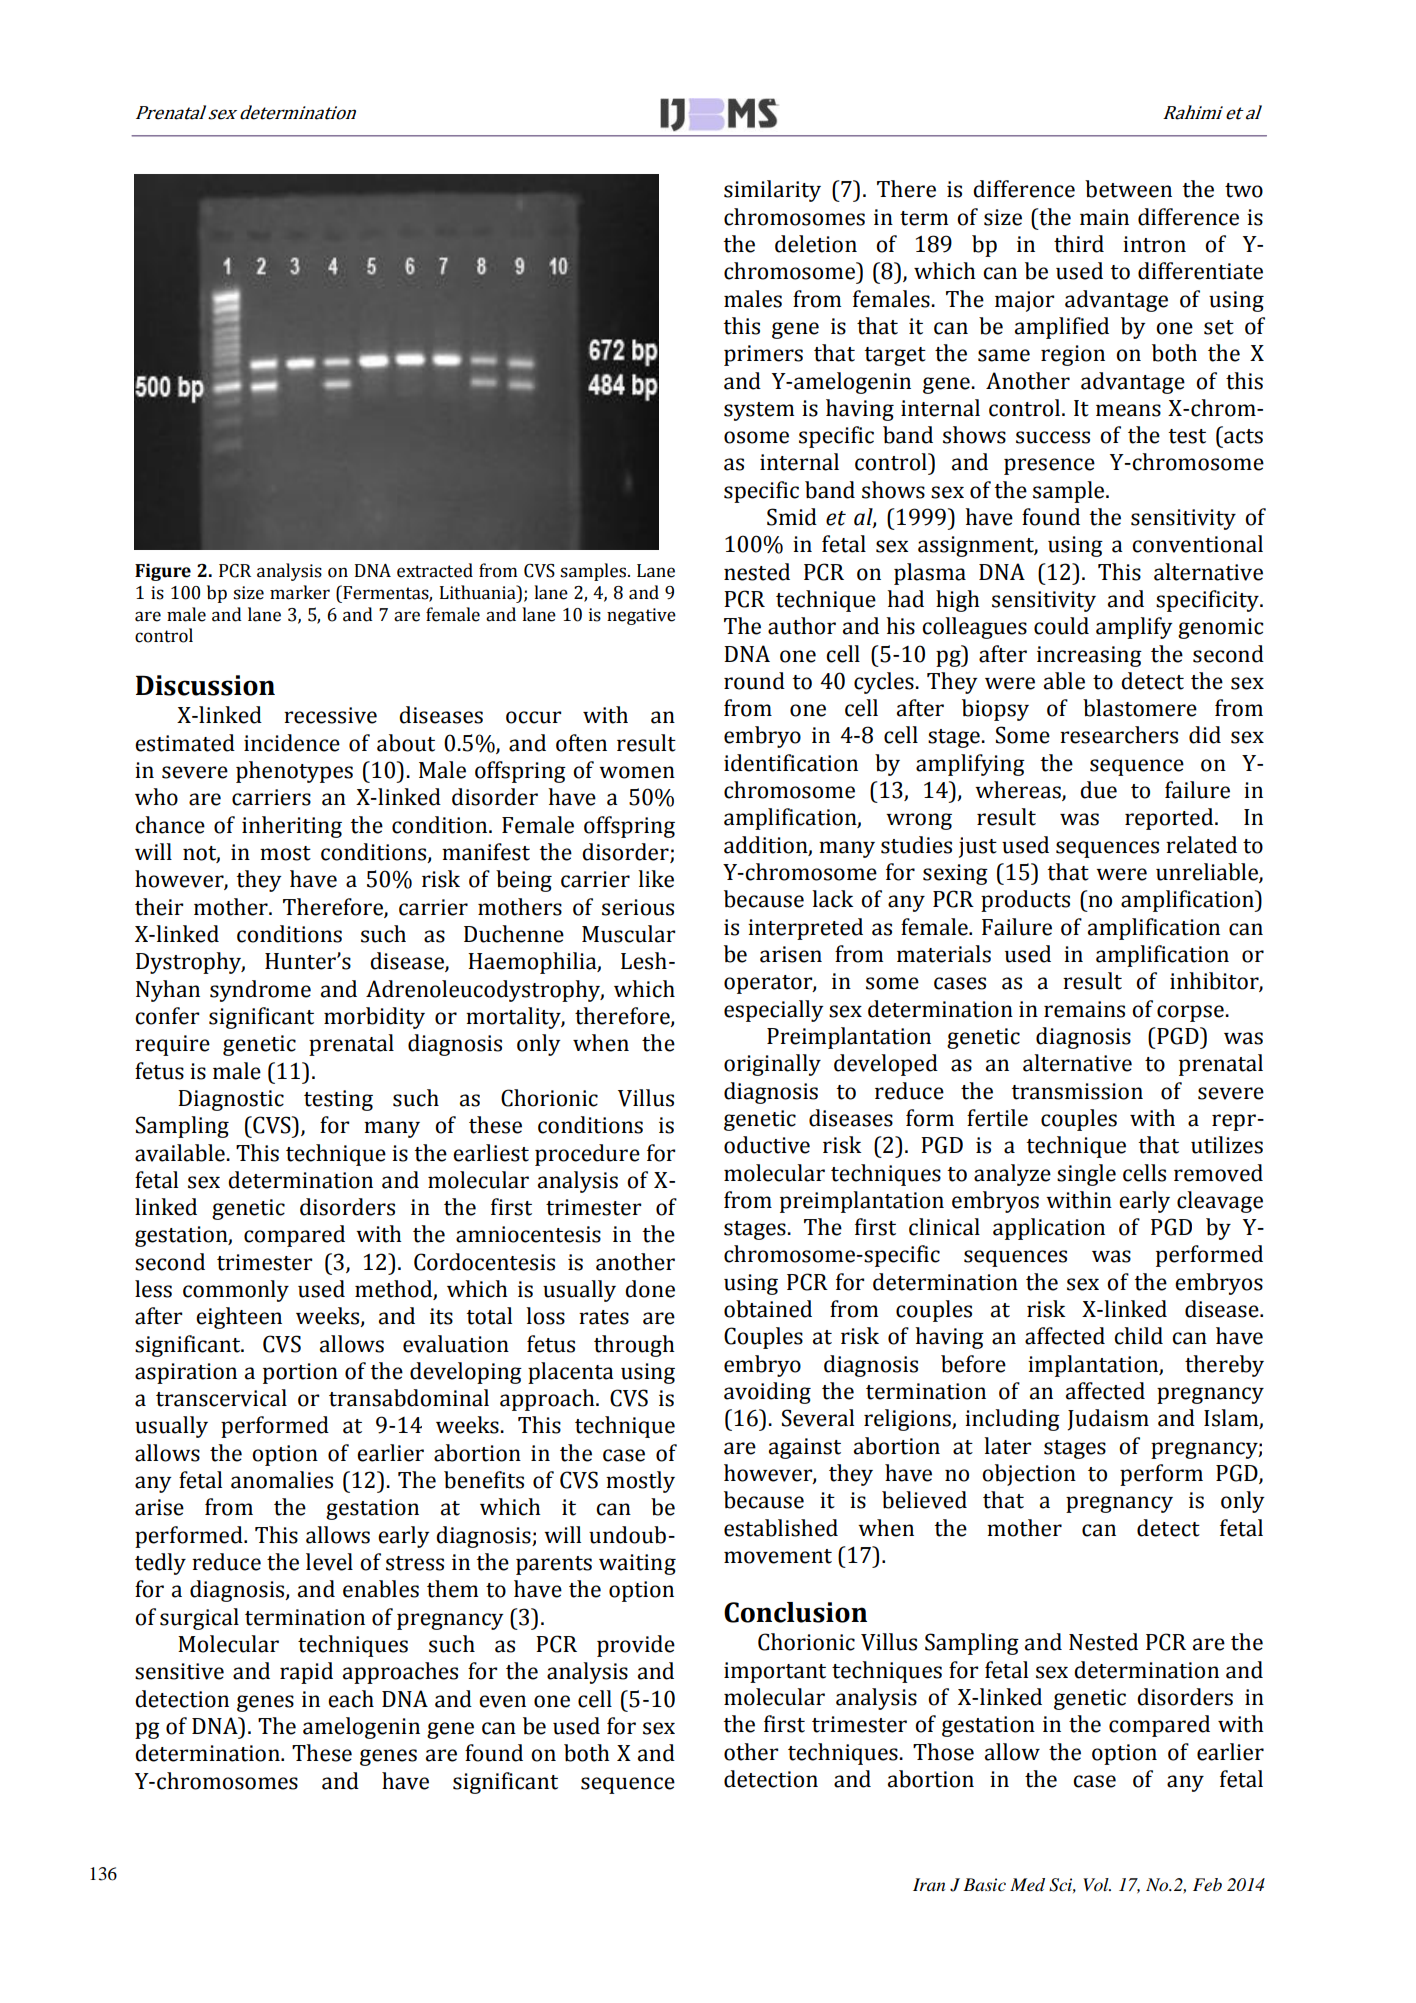 Image resolution: width=1416 pixels, height=2003 pixels. Describe the element at coordinates (163, 572) in the screenshot. I see `Figure` at that location.
